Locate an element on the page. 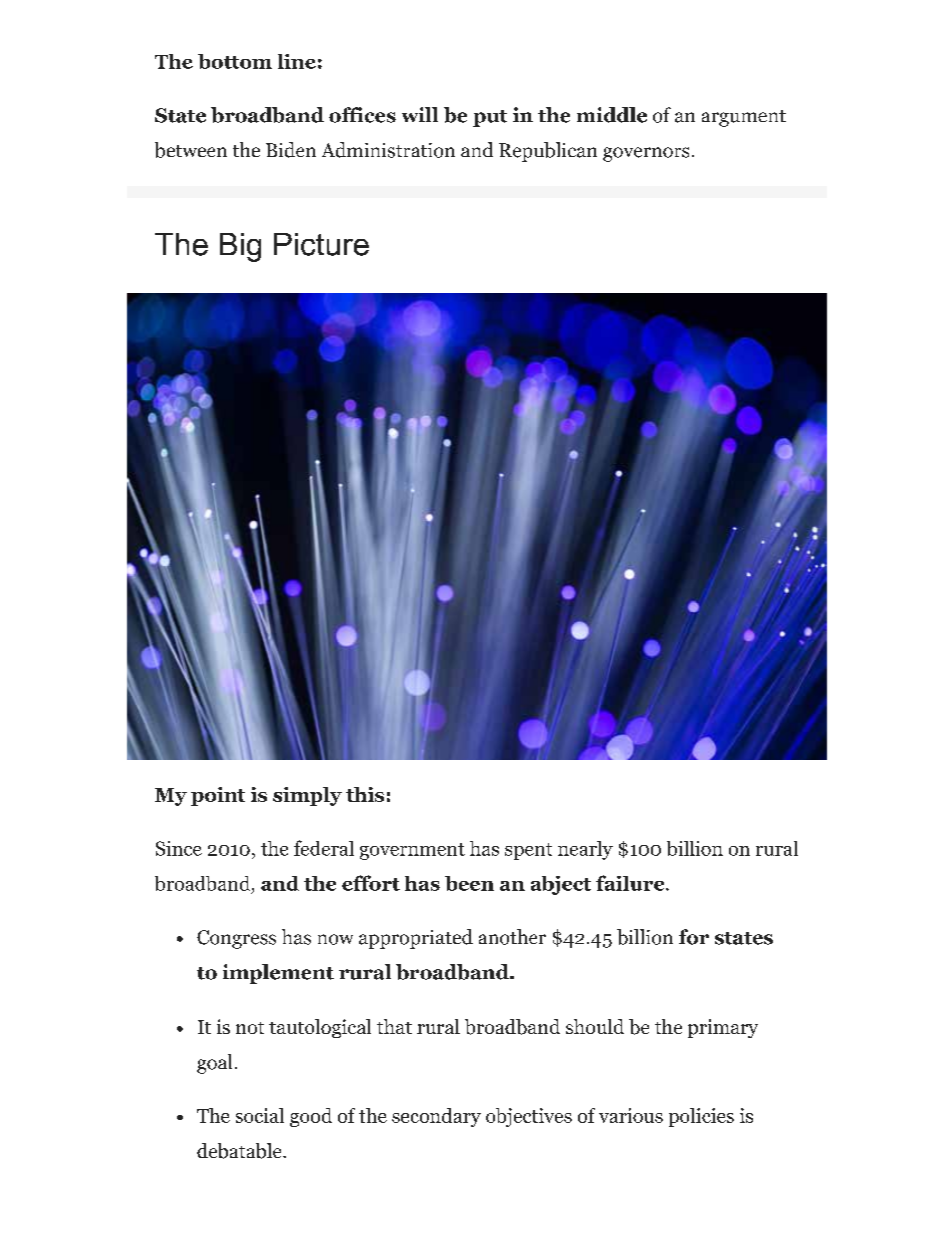  social is located at coordinates (260, 1115).
